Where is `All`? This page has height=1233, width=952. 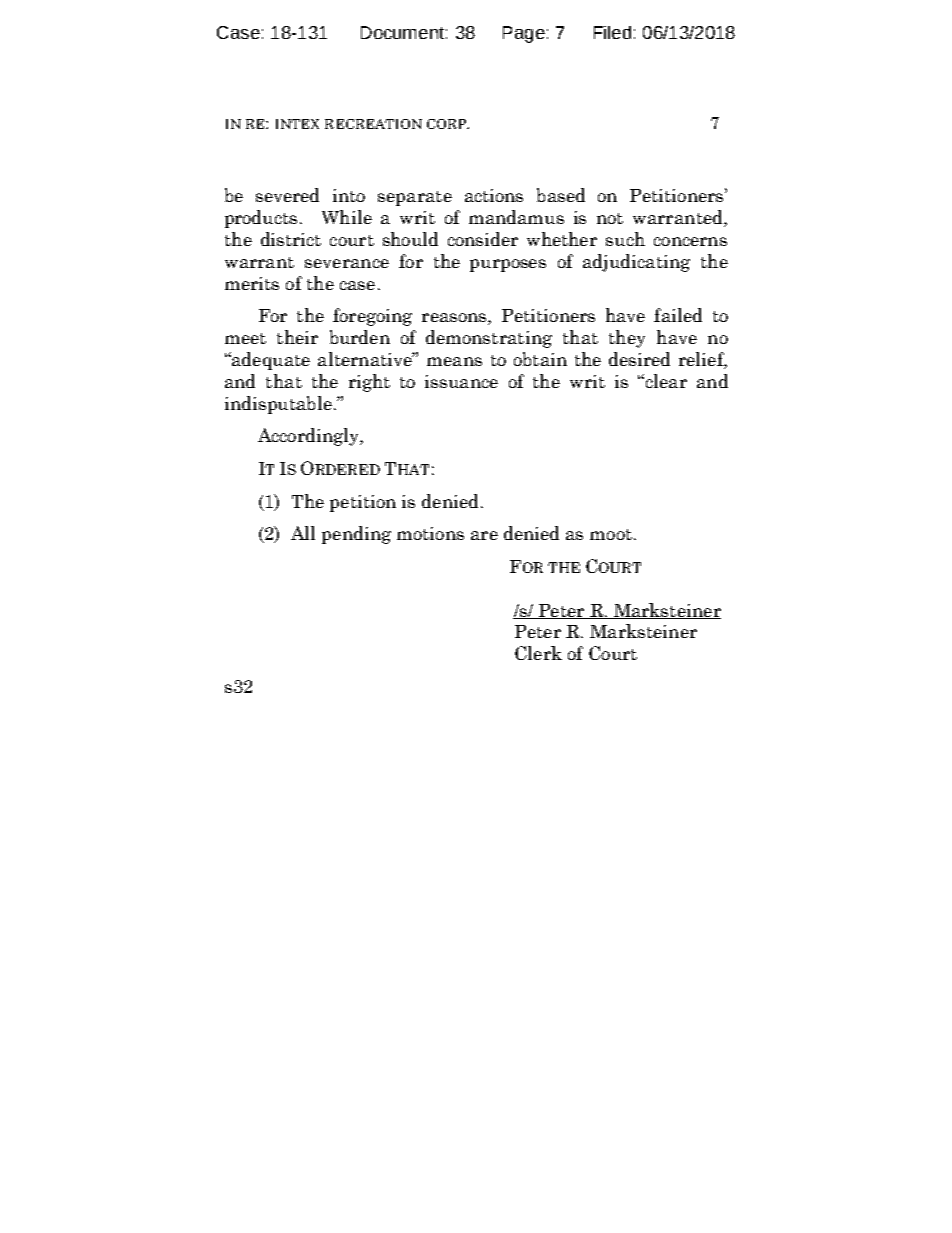
All is located at coordinates (303, 533).
